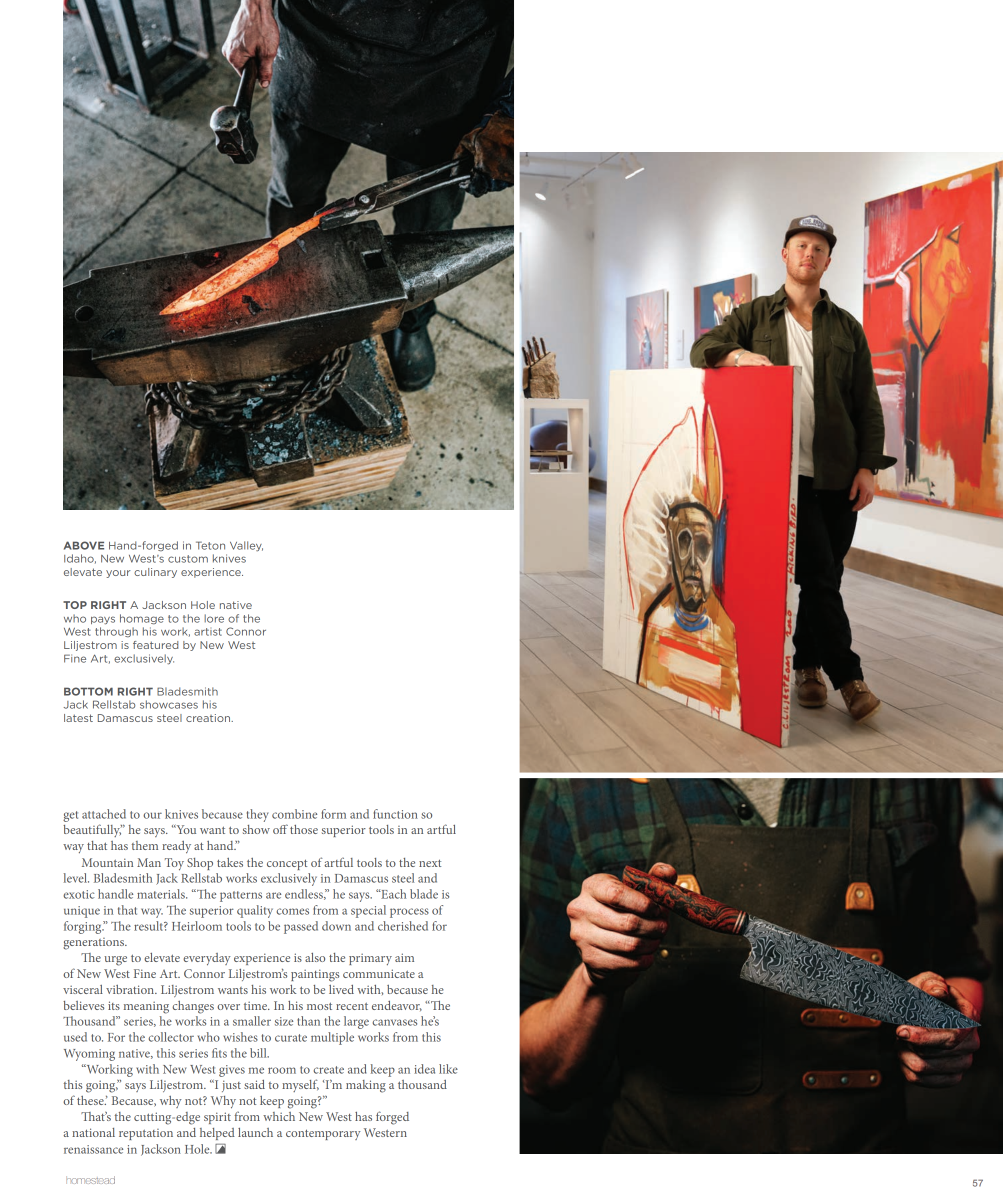  Describe the element at coordinates (246, 546) in the screenshot. I see `Valley` at that location.
